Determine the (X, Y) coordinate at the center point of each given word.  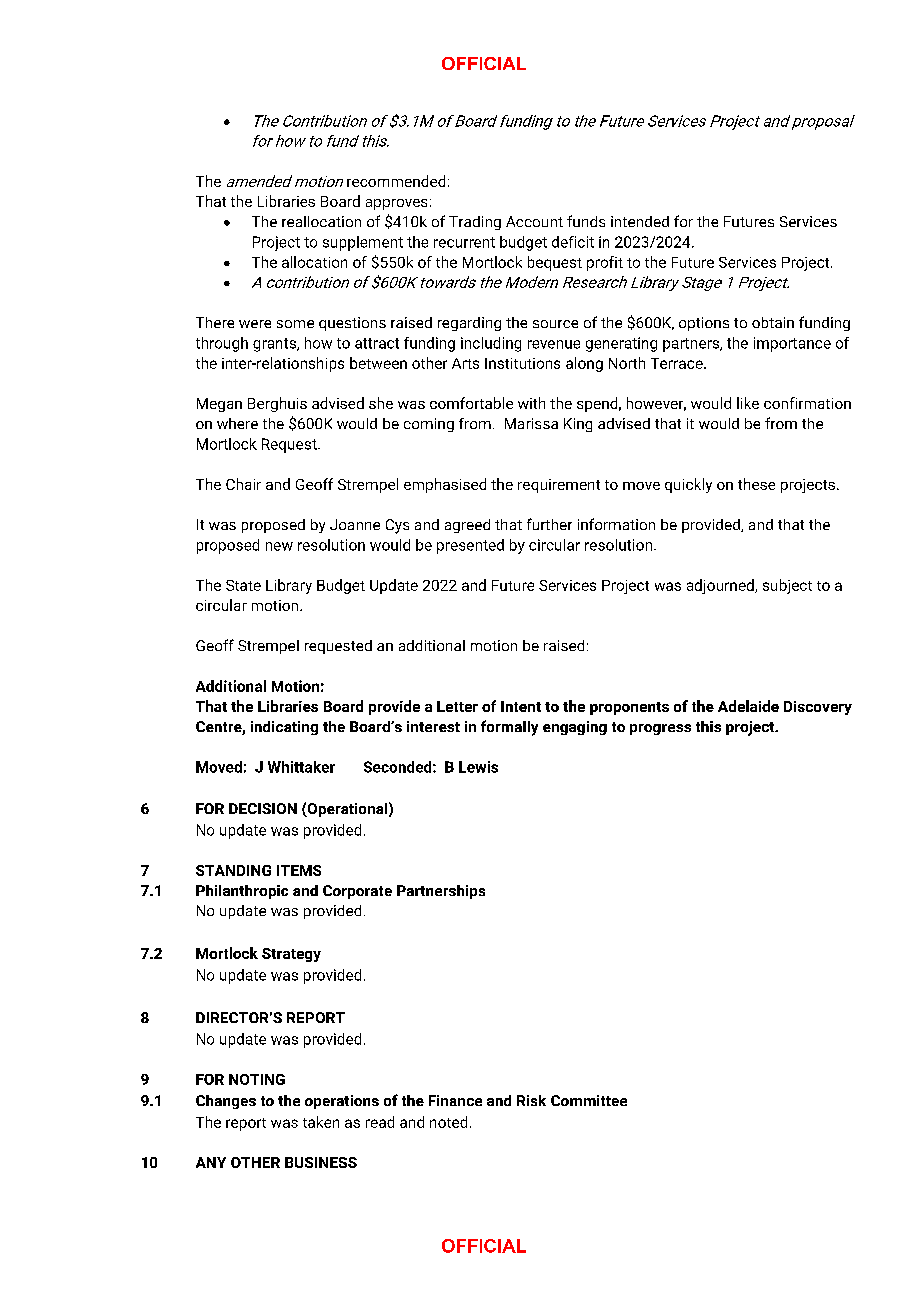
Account (534, 221)
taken (321, 1122)
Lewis (478, 767)
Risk (531, 1100)
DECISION (263, 808)
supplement (363, 243)
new (279, 546)
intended (640, 221)
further (549, 524)
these (756, 484)
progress (660, 729)
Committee (589, 1100)
